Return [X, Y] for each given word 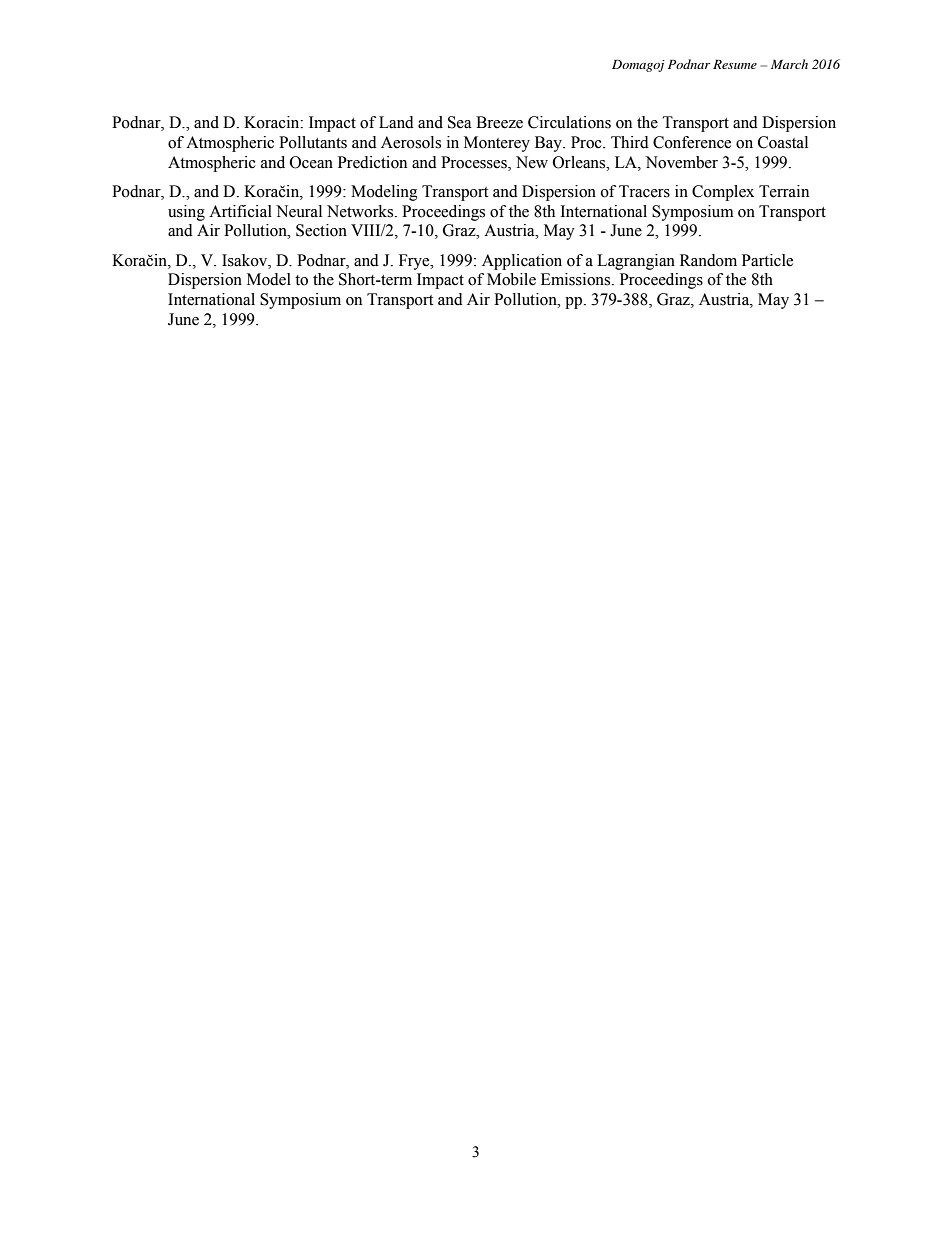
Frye [415, 262]
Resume [735, 64]
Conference [692, 142]
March [789, 64]
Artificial [240, 211]
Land [396, 122]
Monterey [497, 144]
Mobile [511, 279]
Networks [361, 211]
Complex [723, 193]
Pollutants [313, 142]
